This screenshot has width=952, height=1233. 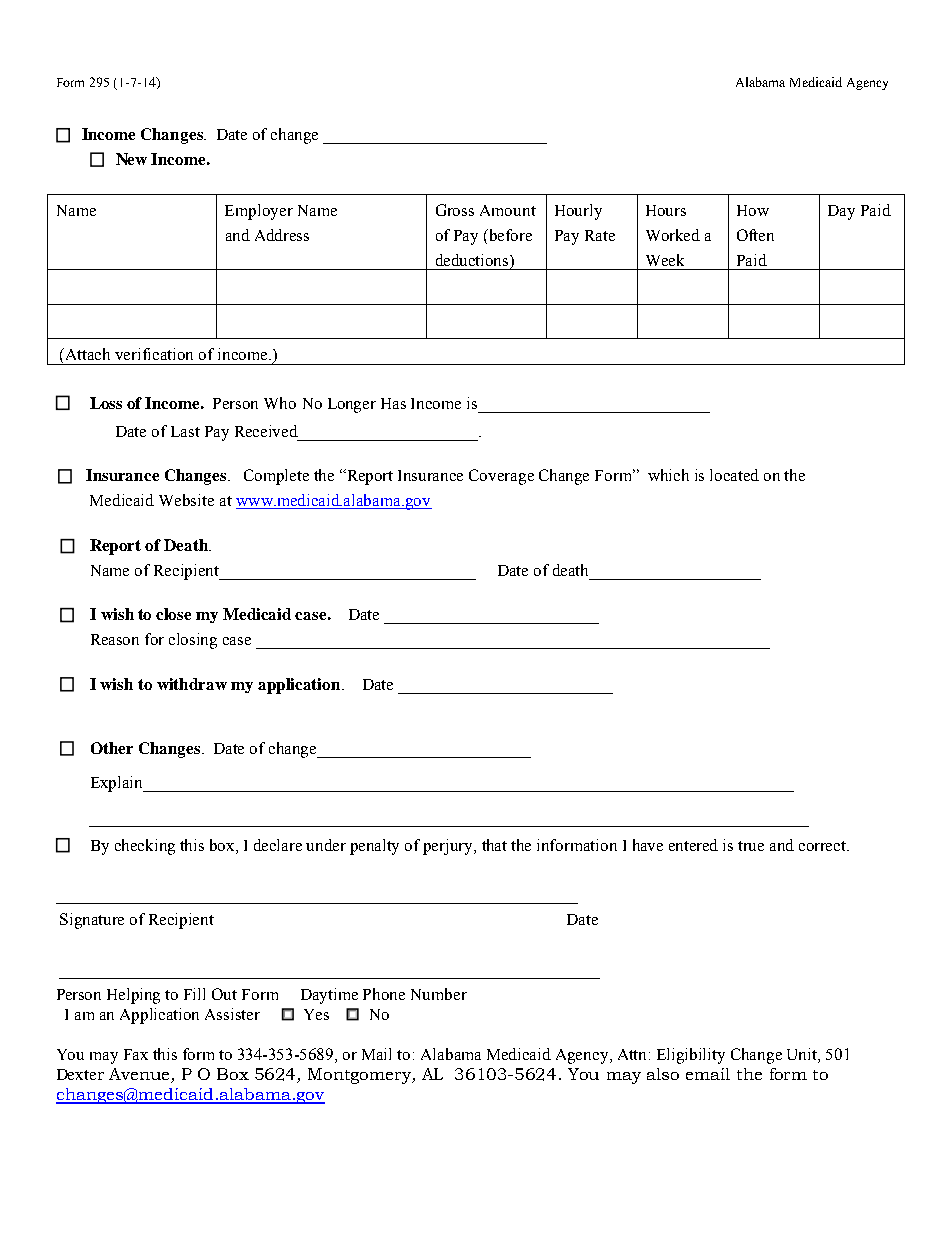 What do you see at coordinates (753, 210) in the screenshot?
I see `How` at bounding box center [753, 210].
